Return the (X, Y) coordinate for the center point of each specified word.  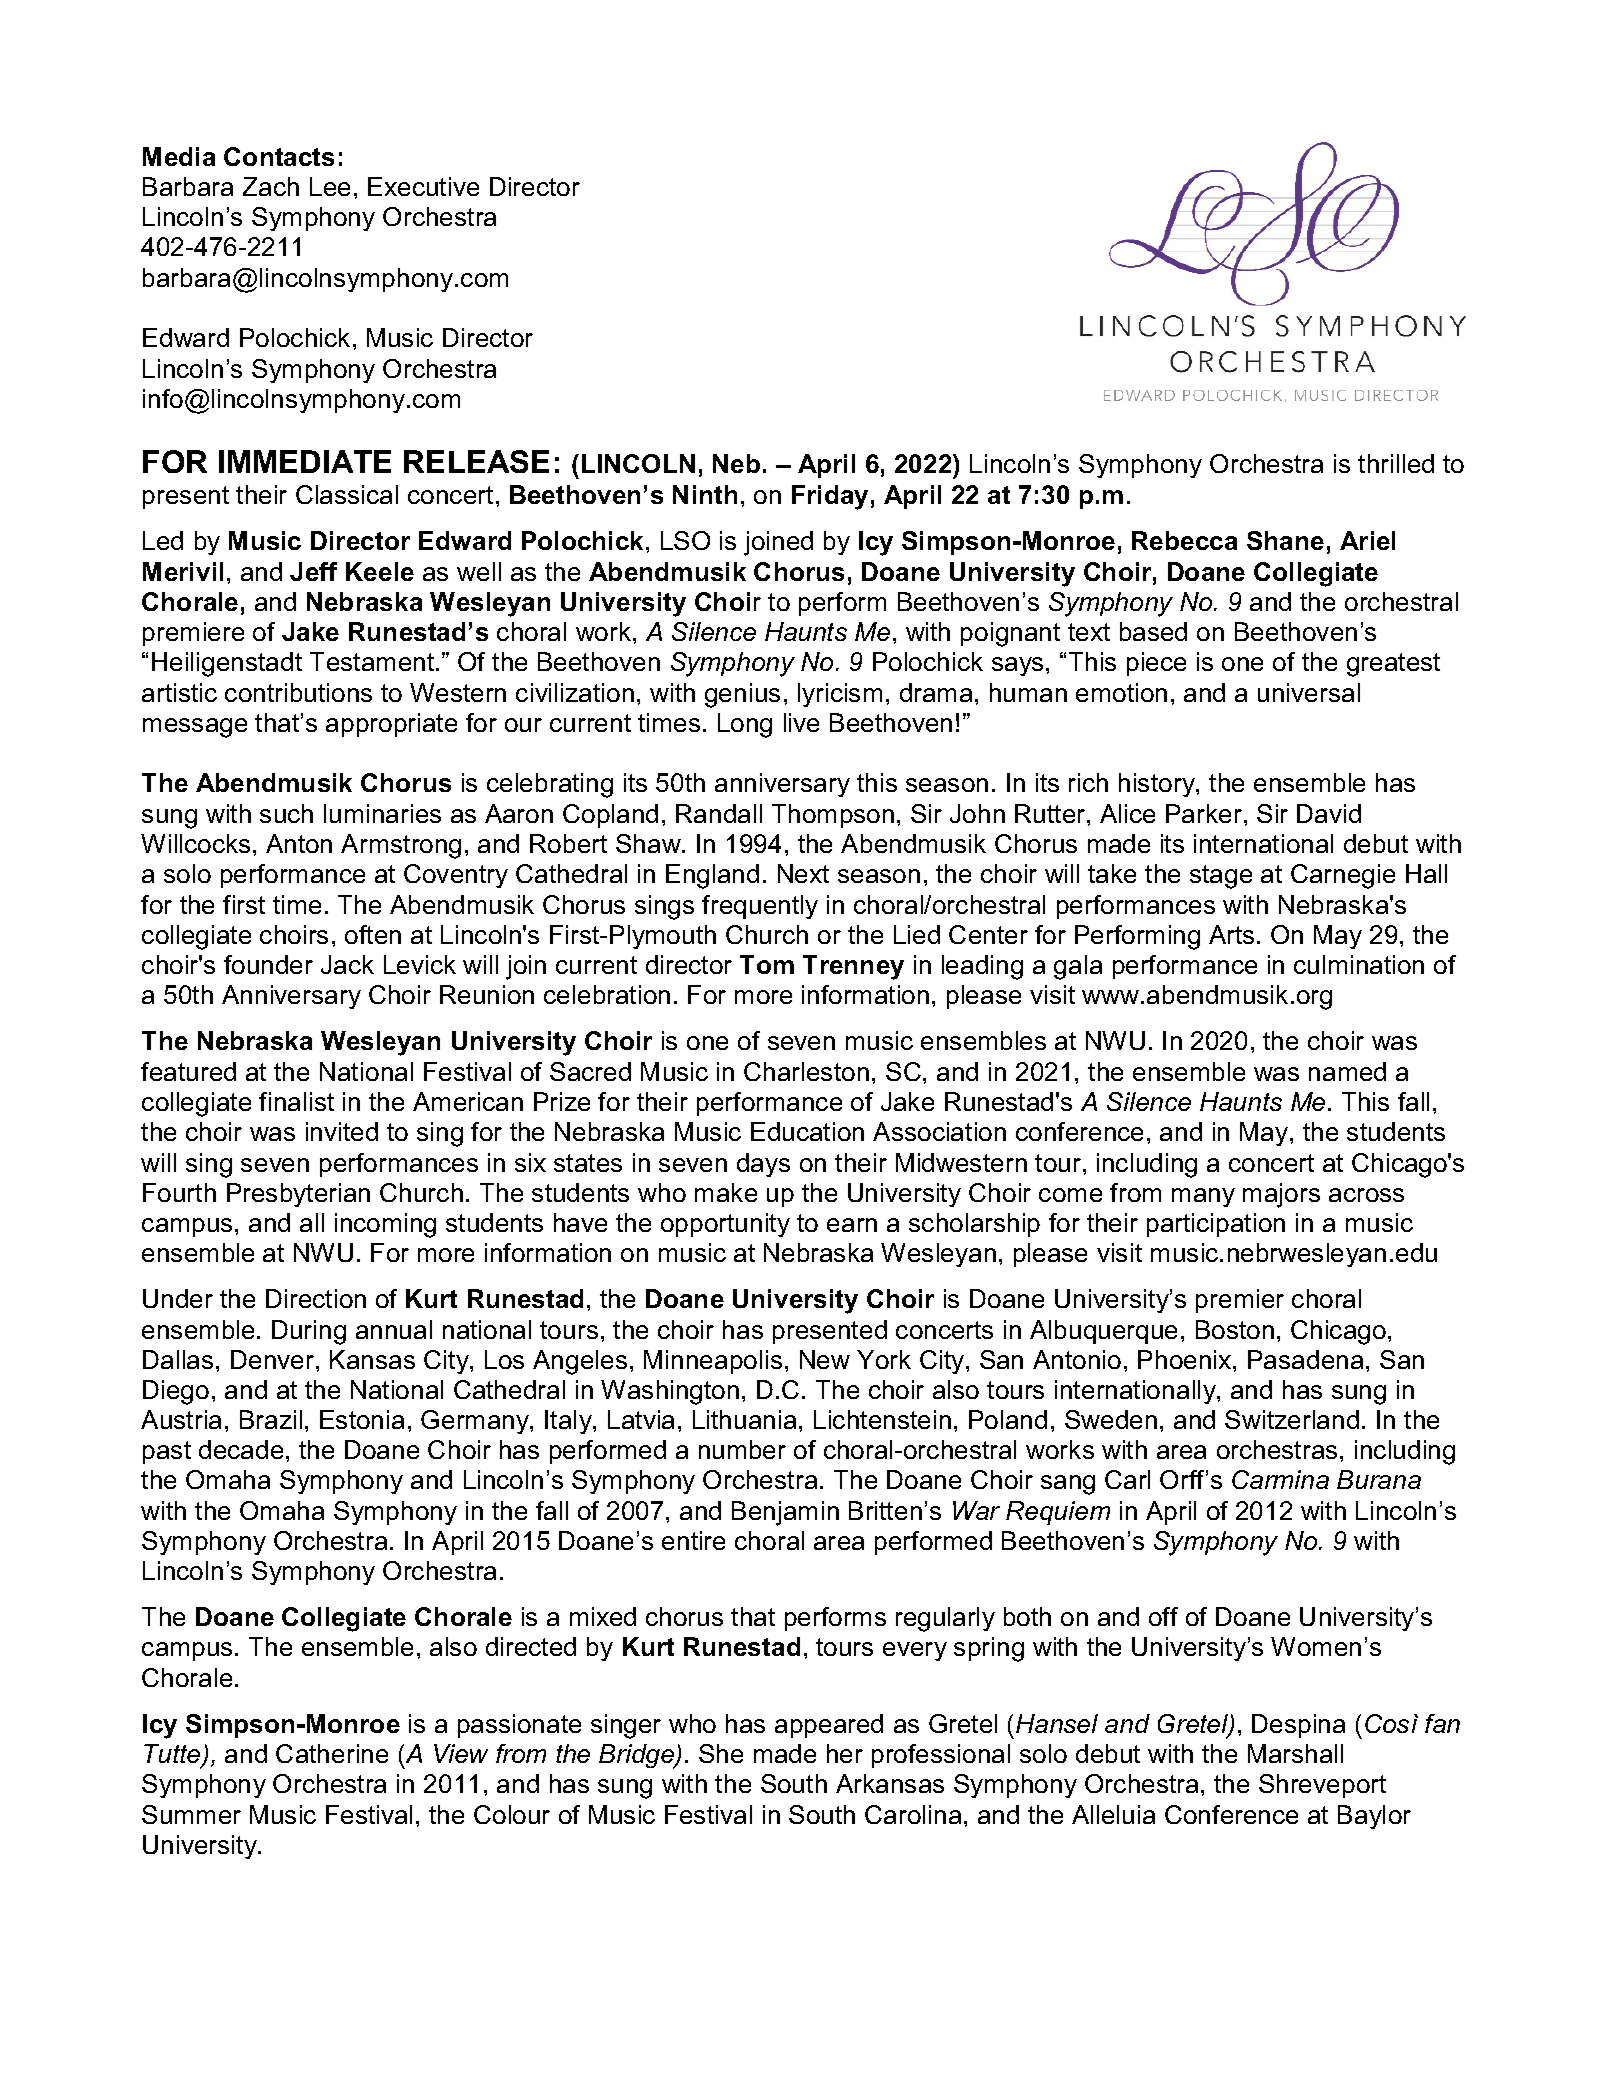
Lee (330, 186)
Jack (347, 964)
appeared (829, 1726)
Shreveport (1322, 1786)
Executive (423, 186)
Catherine (332, 1753)
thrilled (1396, 463)
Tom (767, 964)
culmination (1359, 964)
